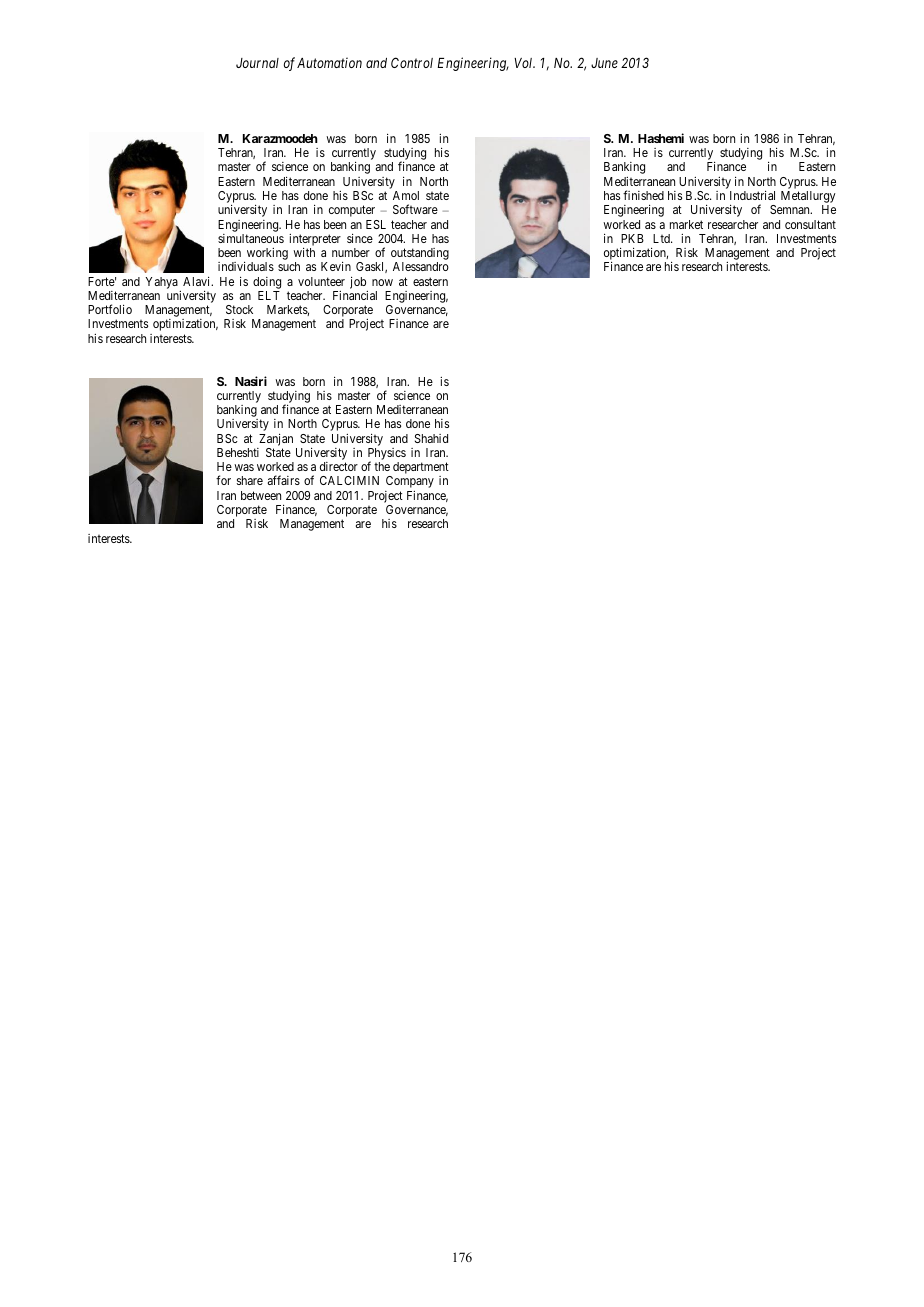  What do you see at coordinates (604, 63) in the document?
I see `June` at bounding box center [604, 63].
